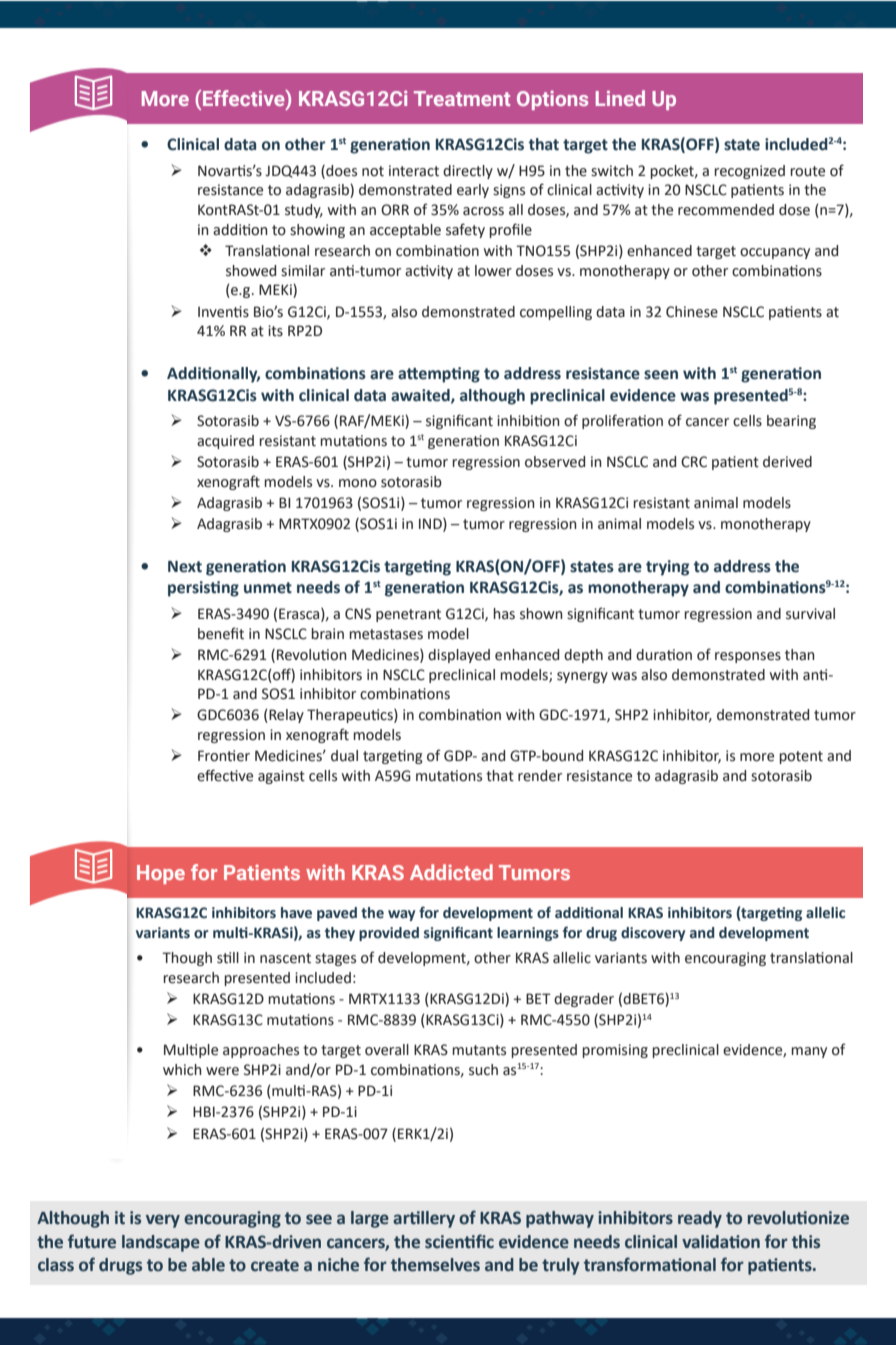  What do you see at coordinates (421, 396) in the screenshot?
I see `awaited` at bounding box center [421, 396].
